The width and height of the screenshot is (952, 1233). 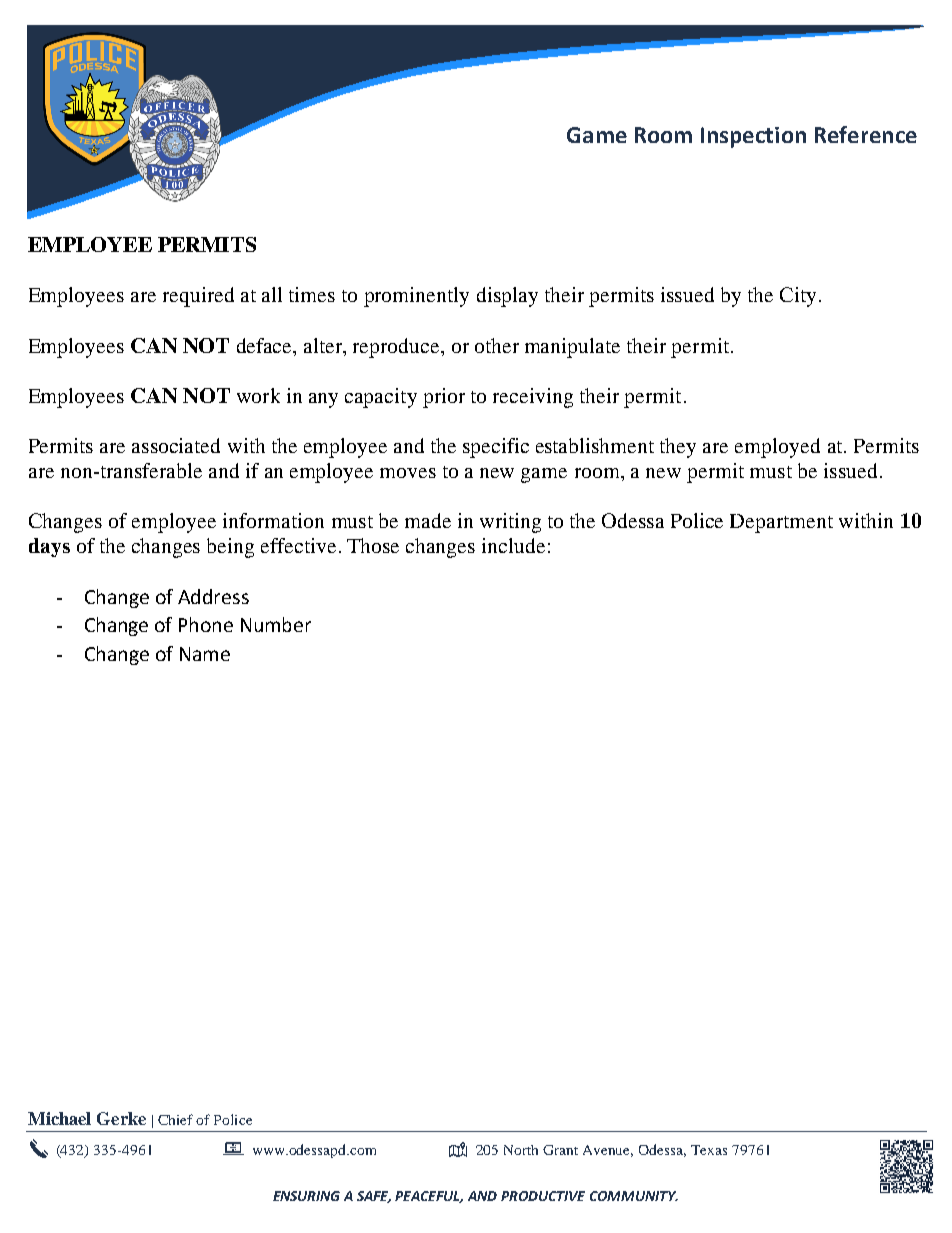 I want to click on prominently, so click(x=416, y=297).
